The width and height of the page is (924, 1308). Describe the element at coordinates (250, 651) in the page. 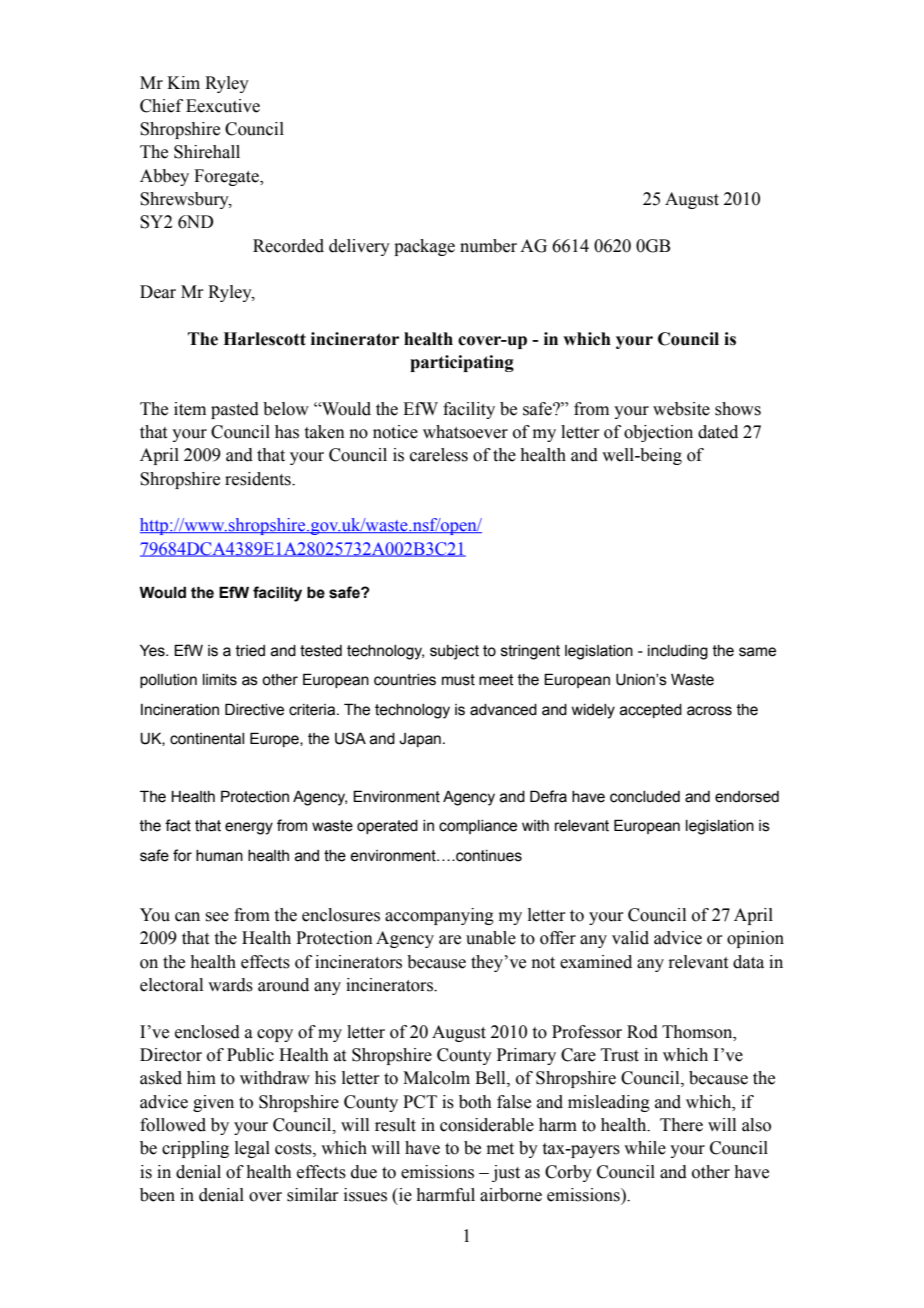

I see `tried` at that location.
